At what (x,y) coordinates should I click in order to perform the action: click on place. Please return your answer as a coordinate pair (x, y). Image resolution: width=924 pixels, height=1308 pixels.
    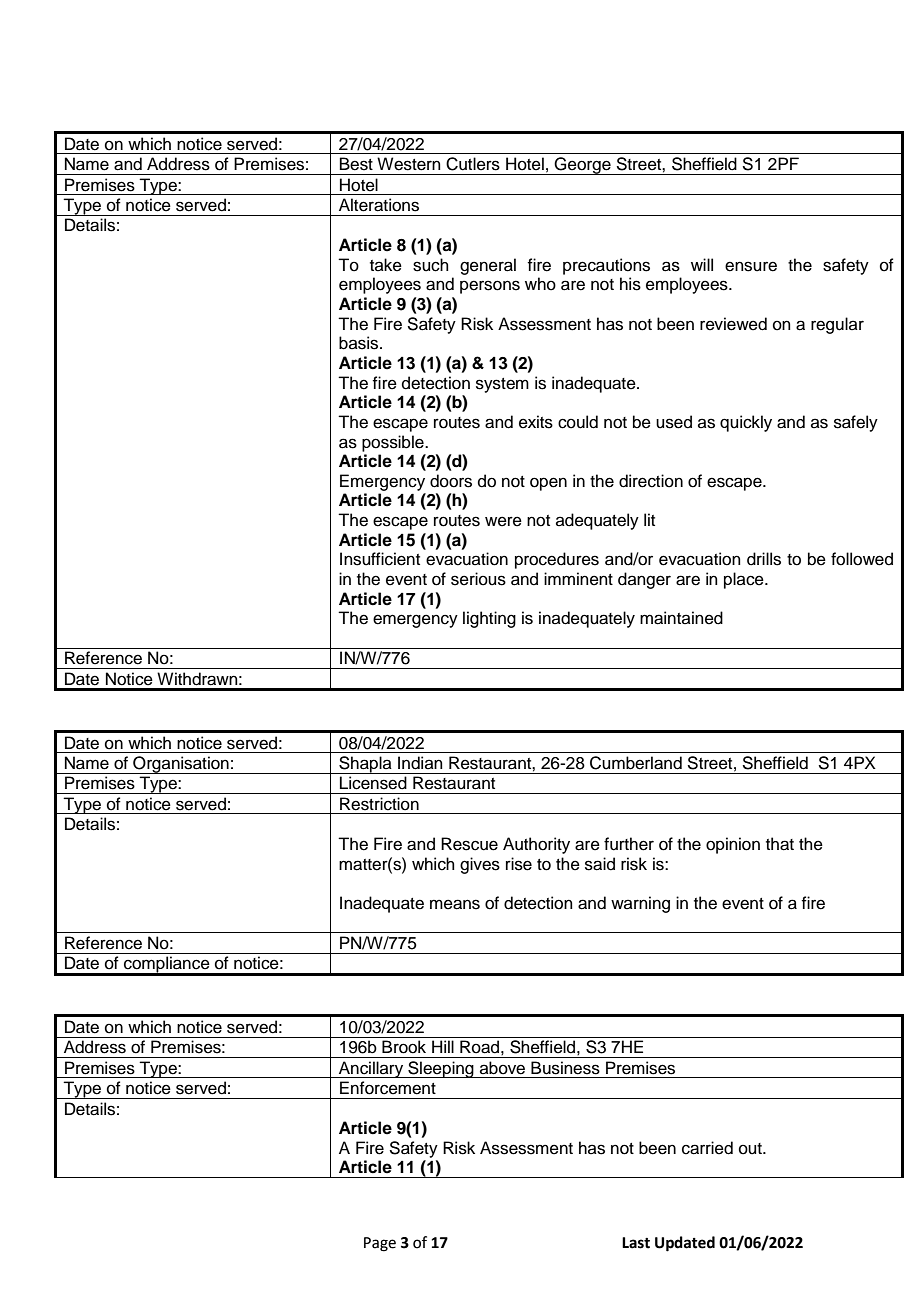
    Looking at the image, I should click on (745, 580).
